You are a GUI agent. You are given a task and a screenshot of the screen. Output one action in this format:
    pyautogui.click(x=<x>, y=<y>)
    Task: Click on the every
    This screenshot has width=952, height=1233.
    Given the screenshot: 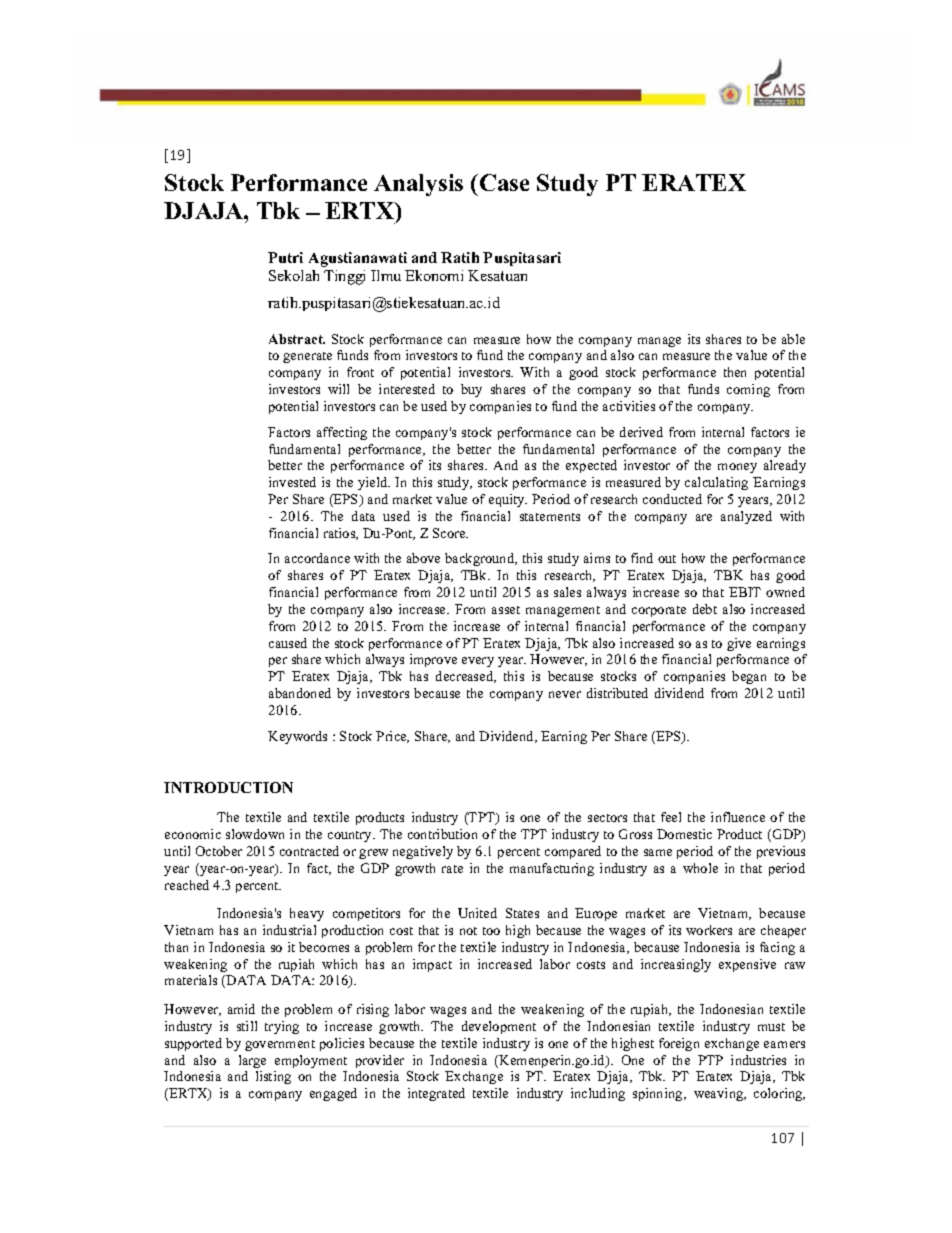 What is the action you would take?
    pyautogui.click(x=478, y=662)
